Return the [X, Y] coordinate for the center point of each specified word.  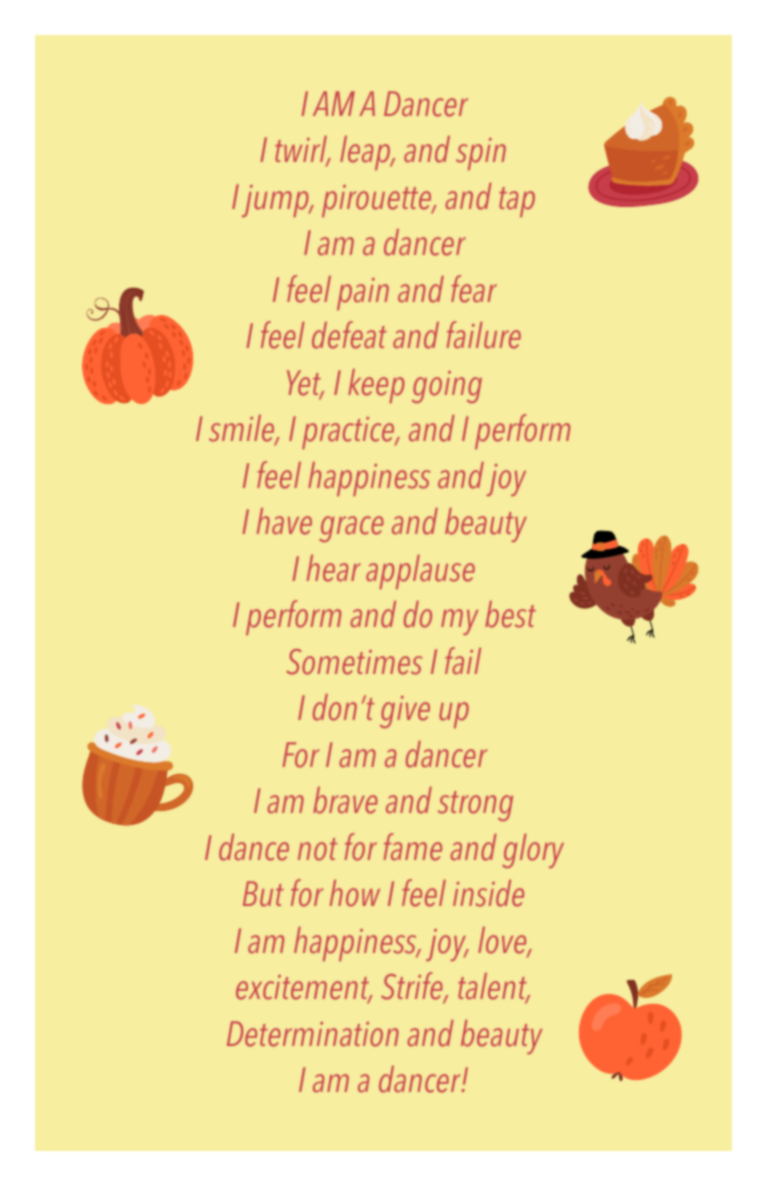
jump [276, 201]
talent [493, 988]
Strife [413, 987]
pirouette [378, 201]
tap [517, 202]
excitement [304, 989]
